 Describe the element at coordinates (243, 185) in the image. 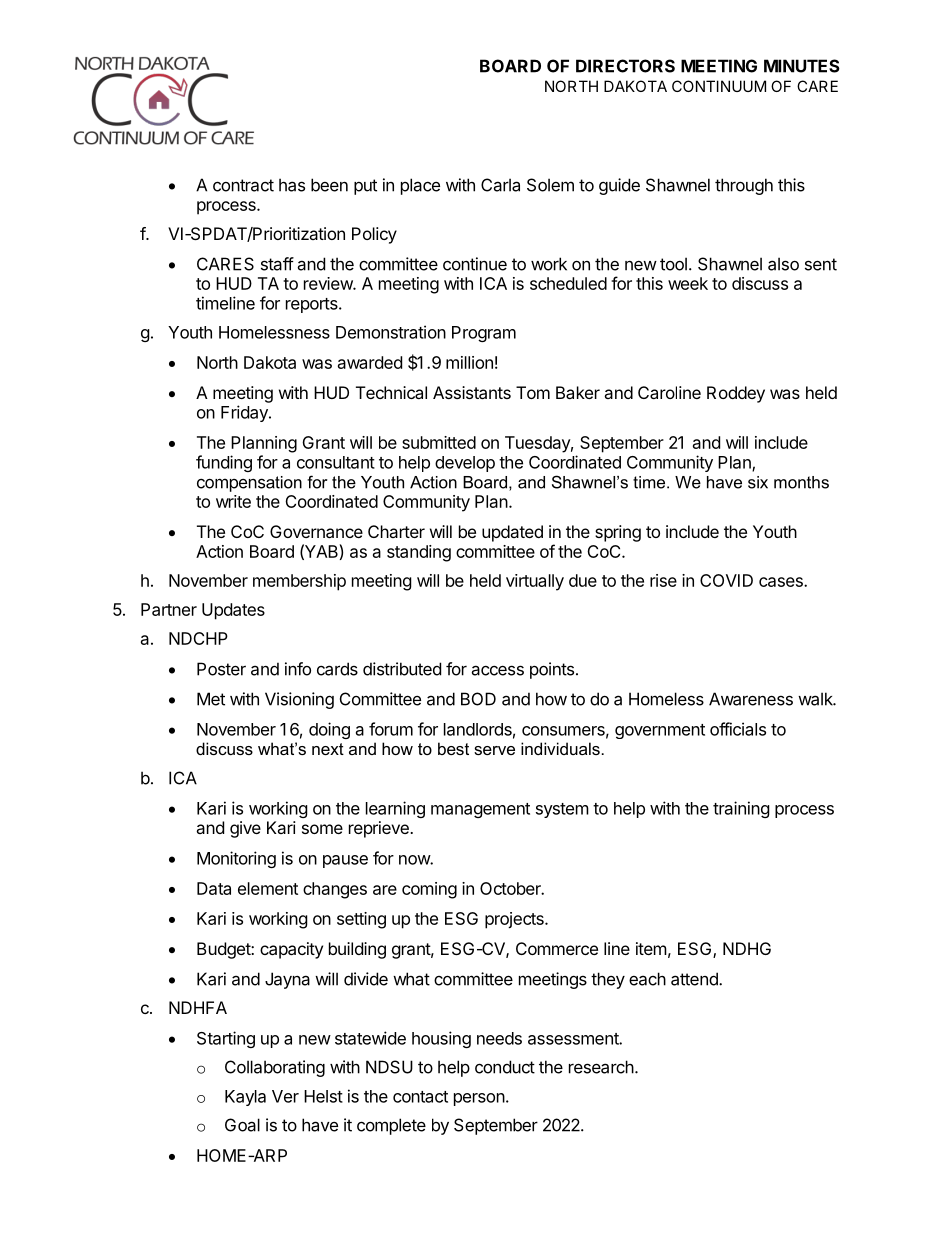

I see `contract` at that location.
